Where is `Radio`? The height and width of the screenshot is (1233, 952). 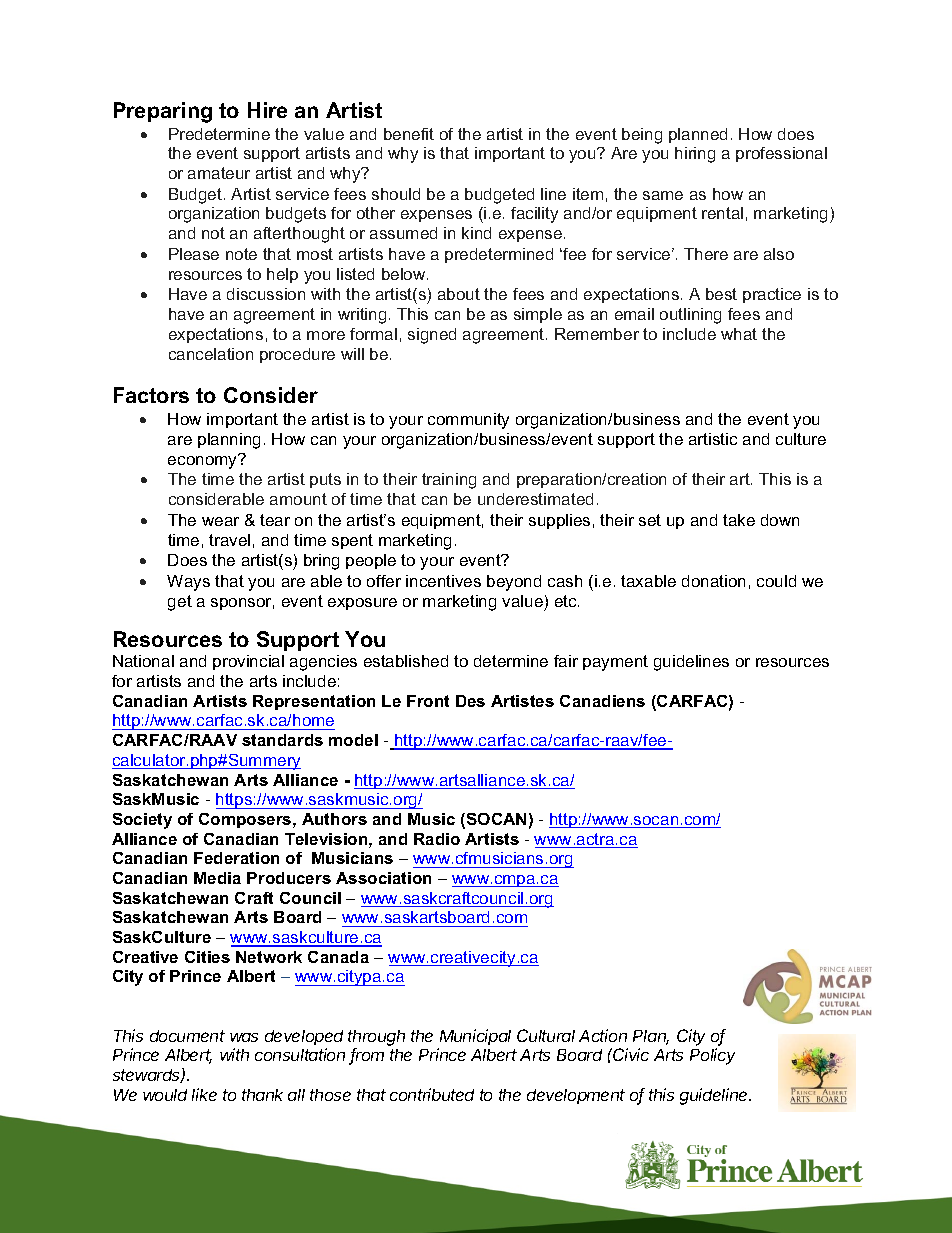 Radio is located at coordinates (437, 839).
